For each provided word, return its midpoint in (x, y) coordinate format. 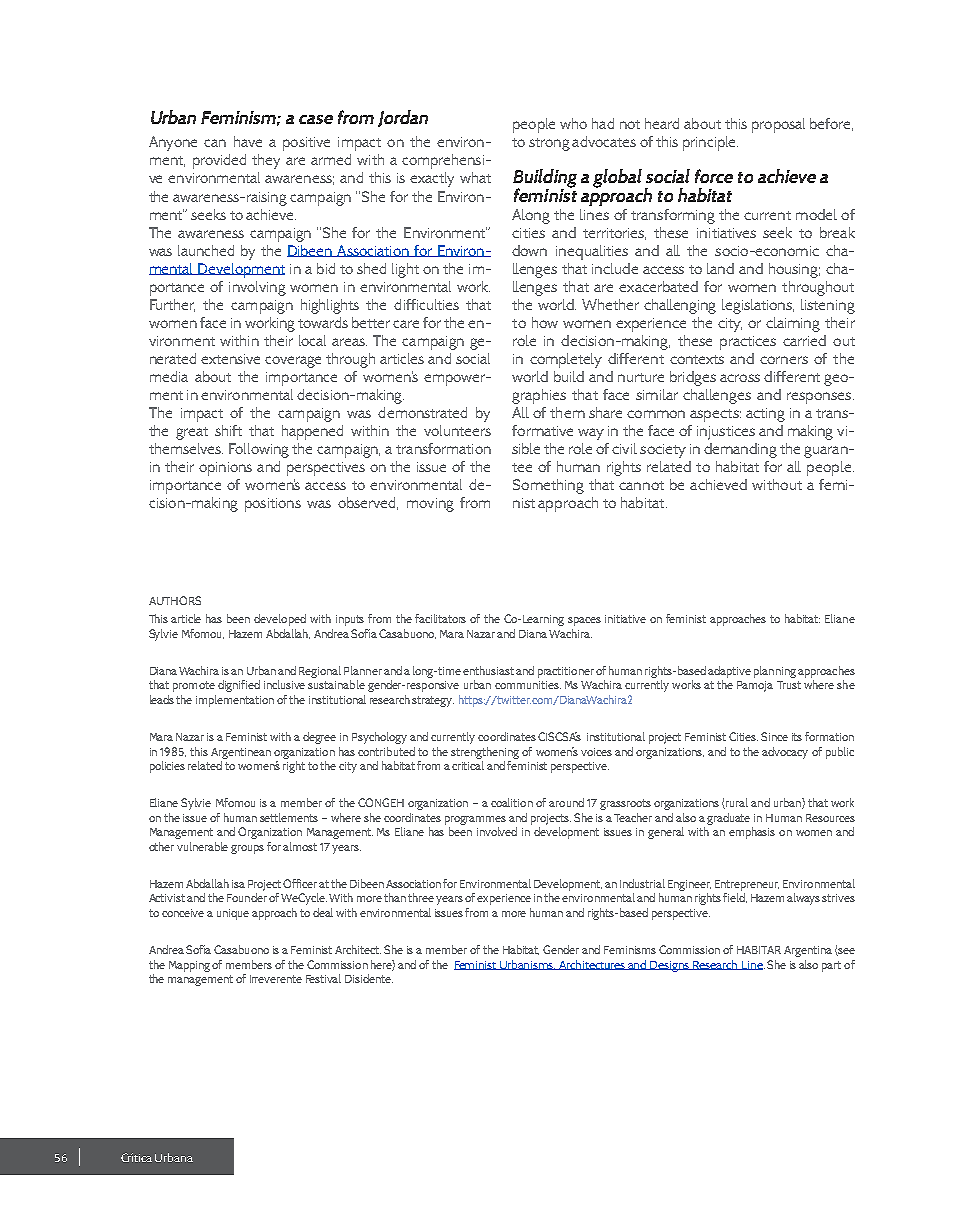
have (248, 141)
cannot (641, 485)
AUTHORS (175, 600)
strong (549, 144)
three (421, 897)
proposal (778, 125)
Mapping (189, 966)
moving (430, 505)
